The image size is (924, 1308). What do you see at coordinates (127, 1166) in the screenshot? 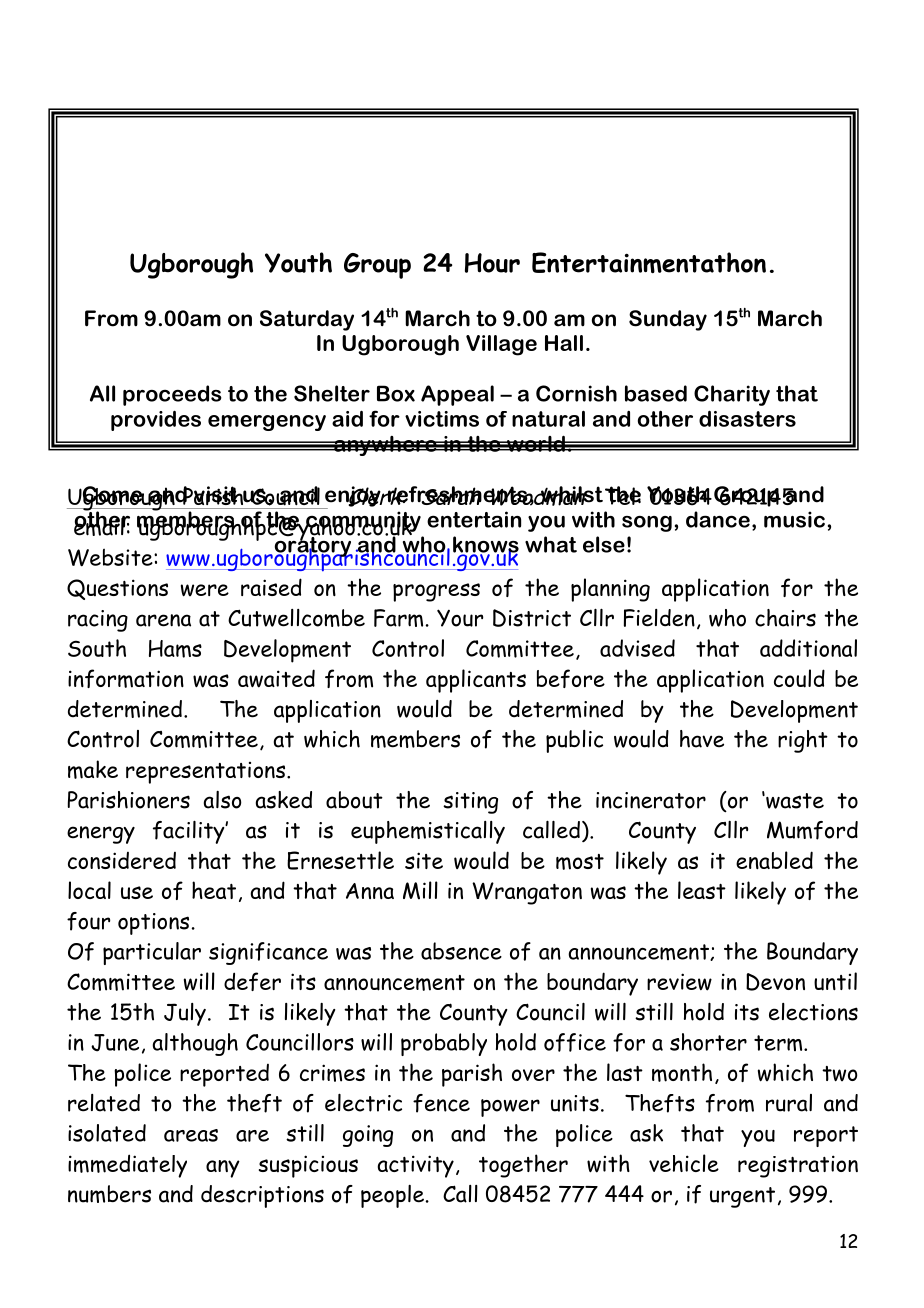
I see `immediately` at bounding box center [127, 1166].
